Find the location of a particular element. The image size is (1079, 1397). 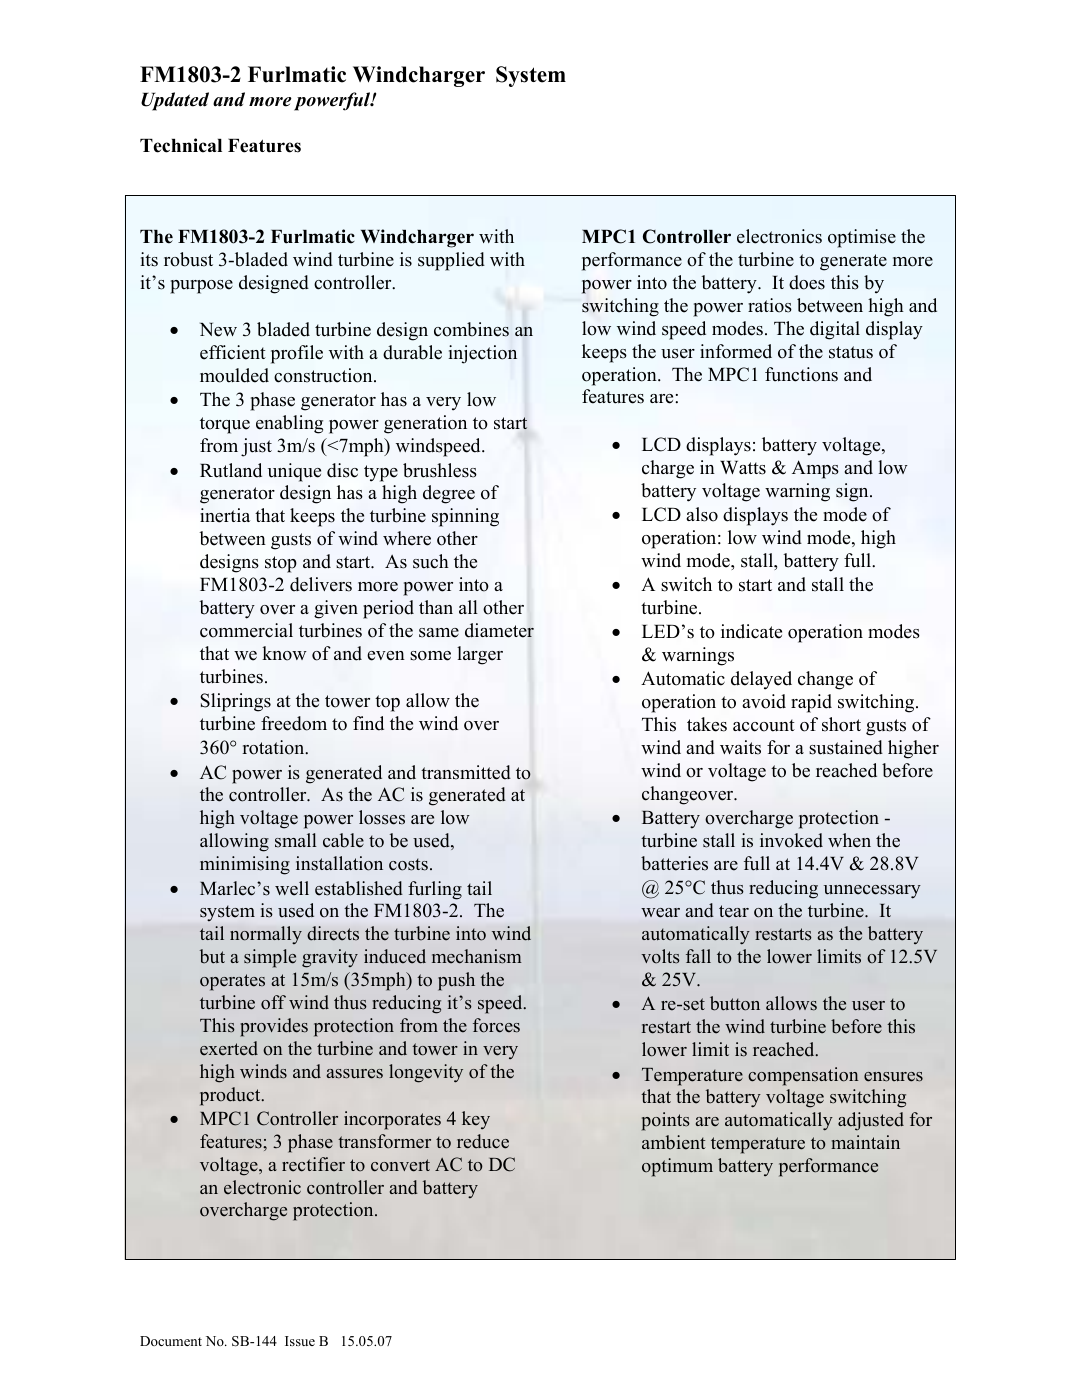

maintain is located at coordinates (865, 1142).
